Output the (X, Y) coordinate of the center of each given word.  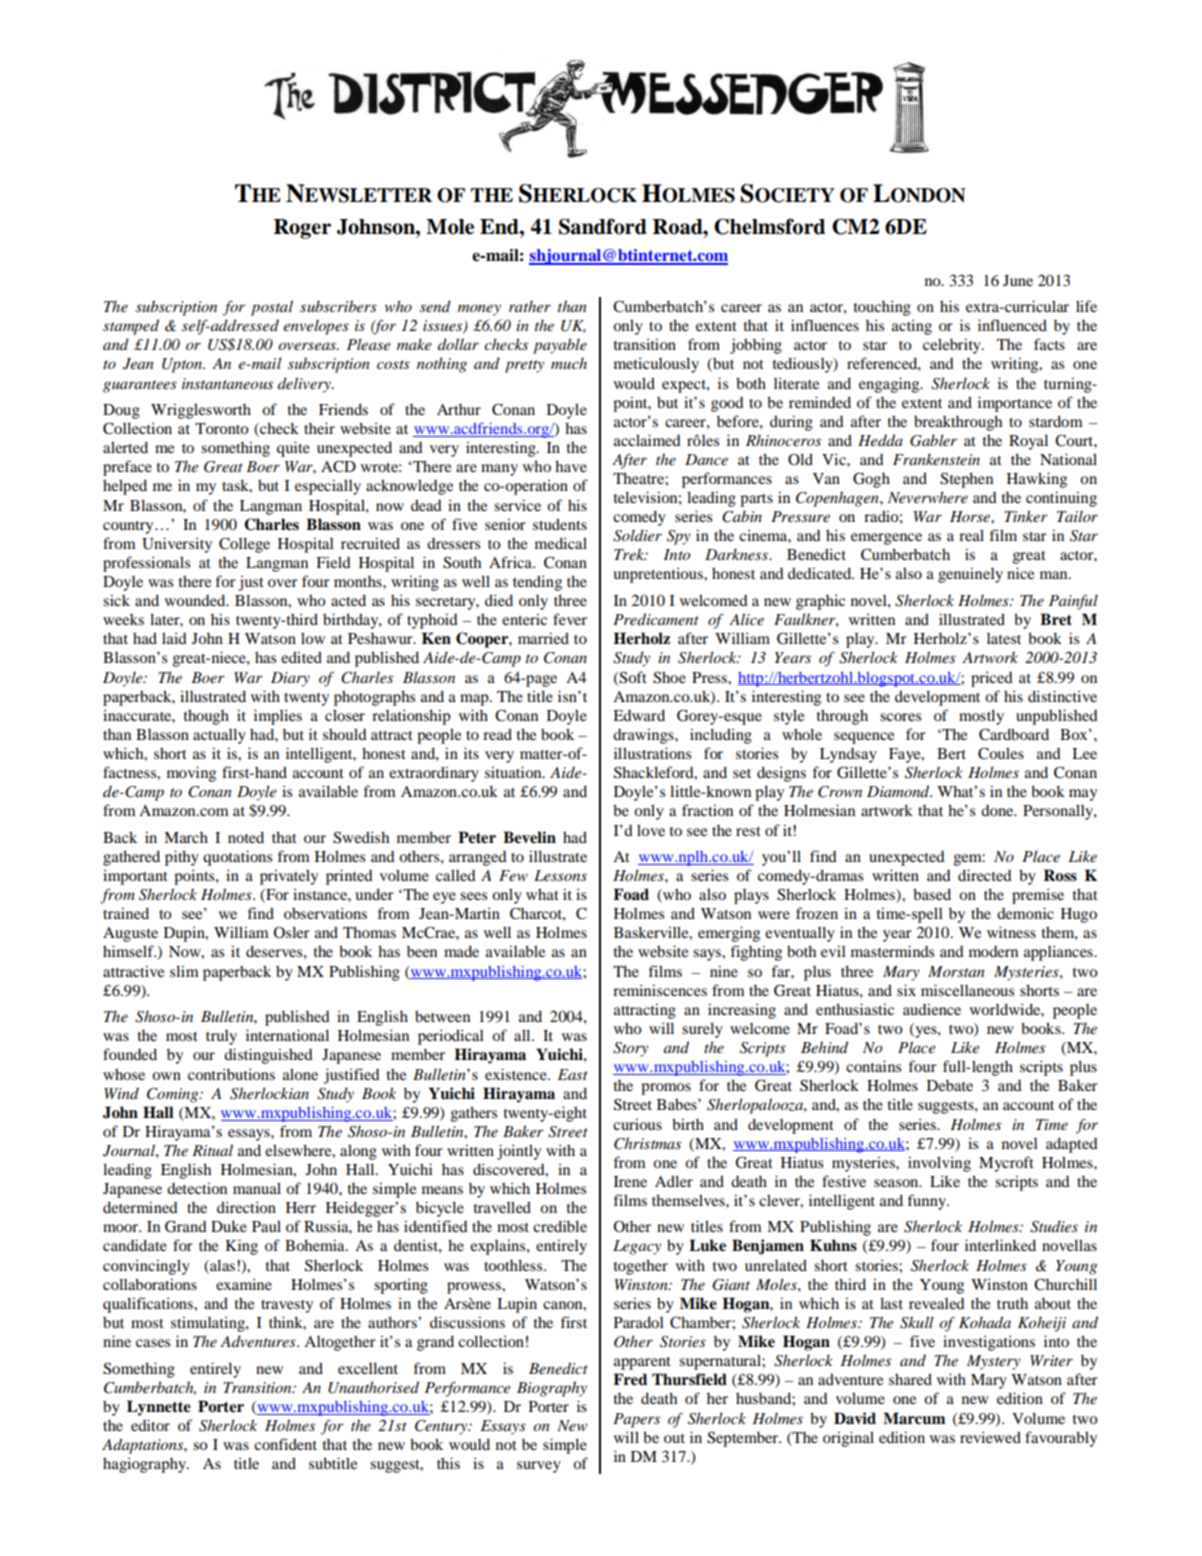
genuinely (970, 575)
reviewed (990, 1437)
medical (561, 543)
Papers (636, 1420)
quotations (237, 858)
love (651, 830)
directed (985, 875)
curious (637, 1124)
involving (939, 1164)
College (244, 545)
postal (272, 308)
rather (530, 306)
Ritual (212, 1150)
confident (285, 1444)
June (1018, 280)
